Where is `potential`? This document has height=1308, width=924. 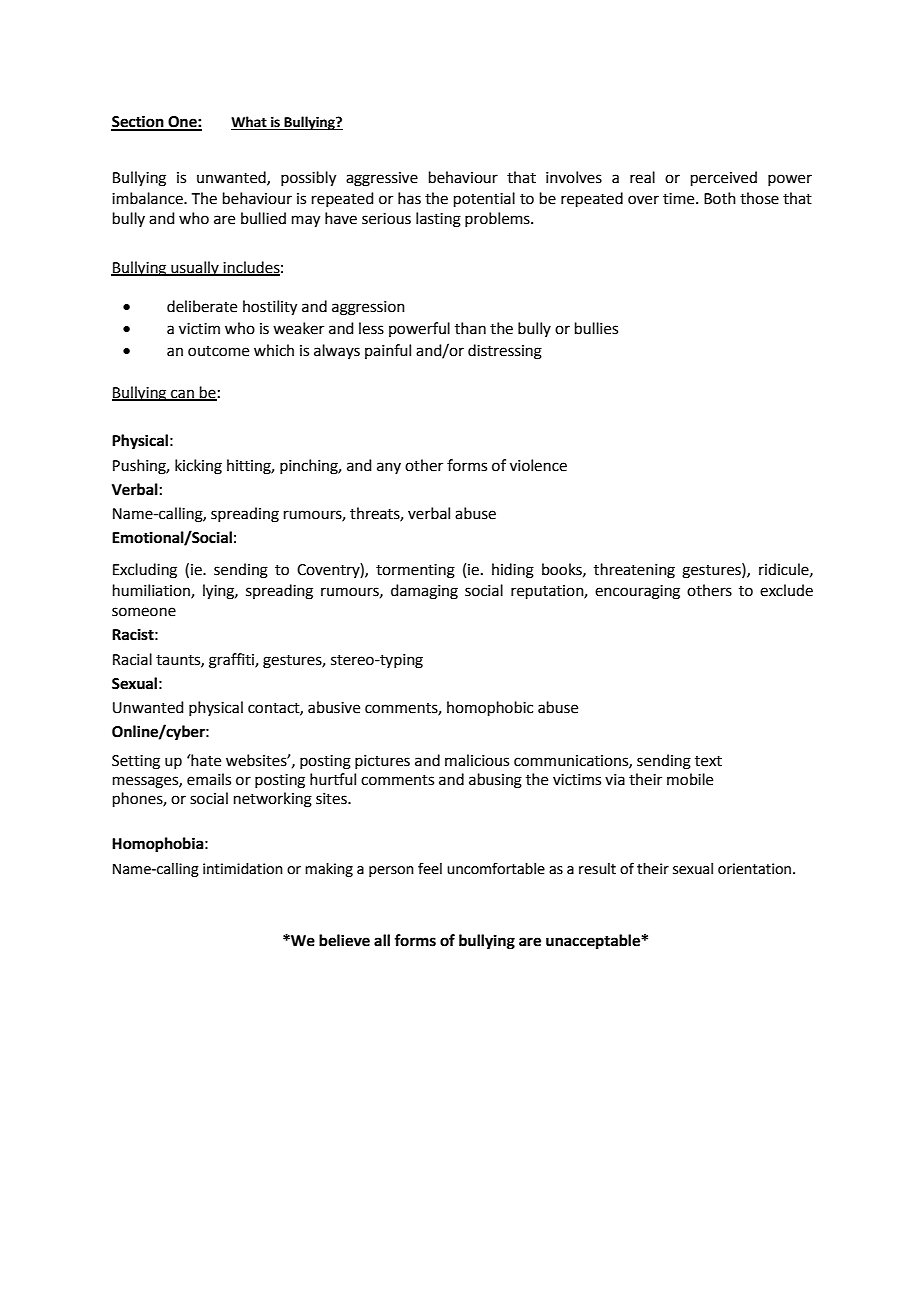 potential is located at coordinates (484, 199).
